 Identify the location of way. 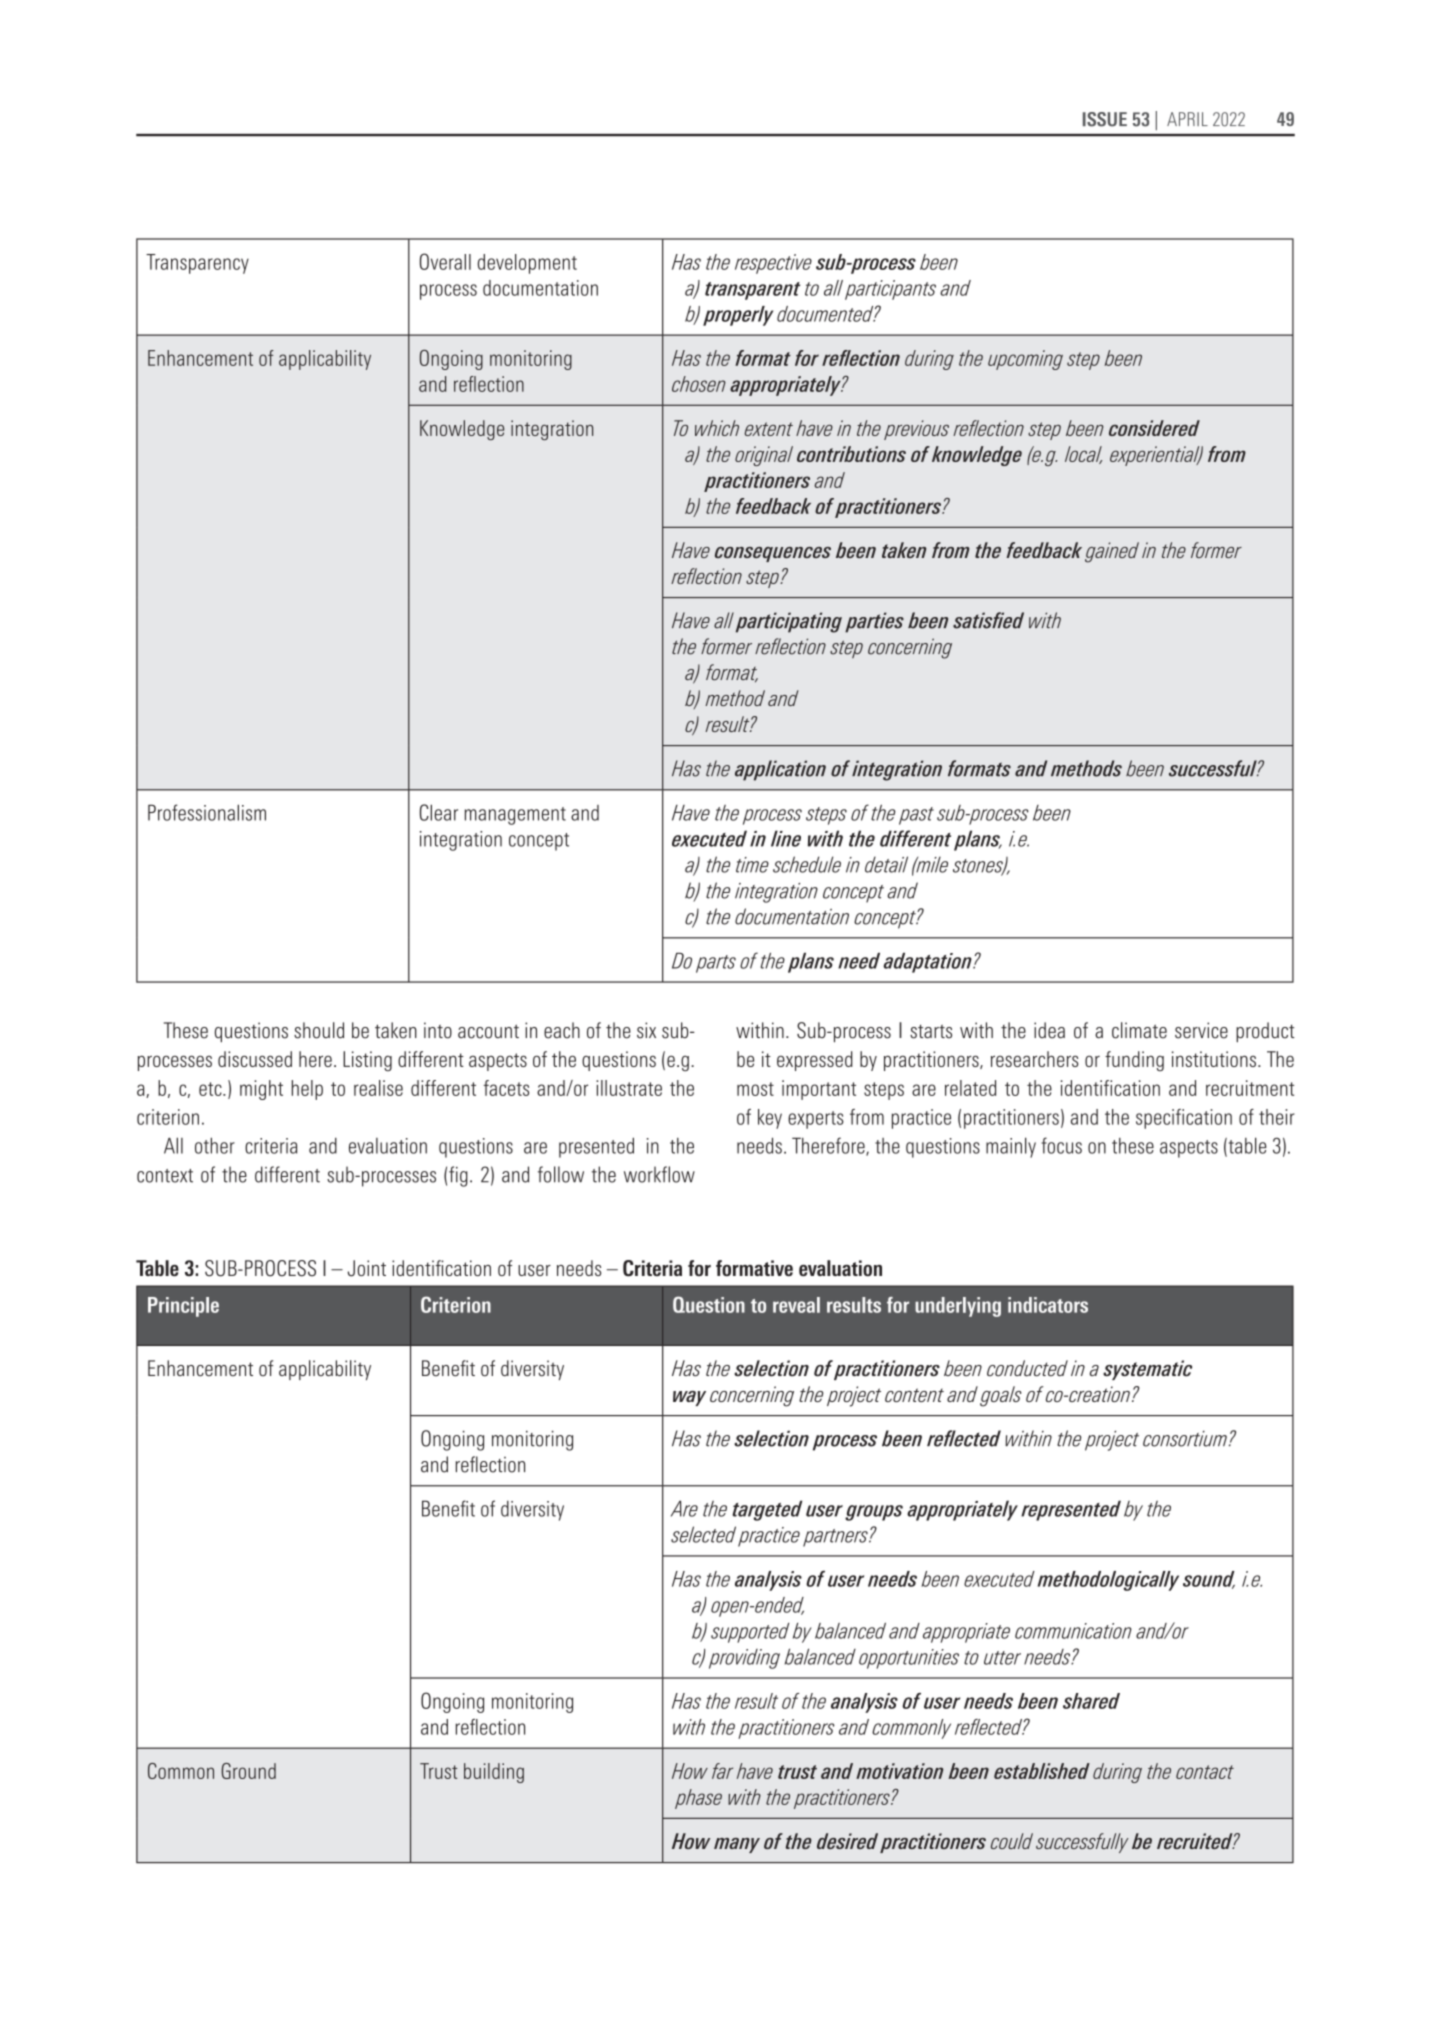
(689, 1398).
